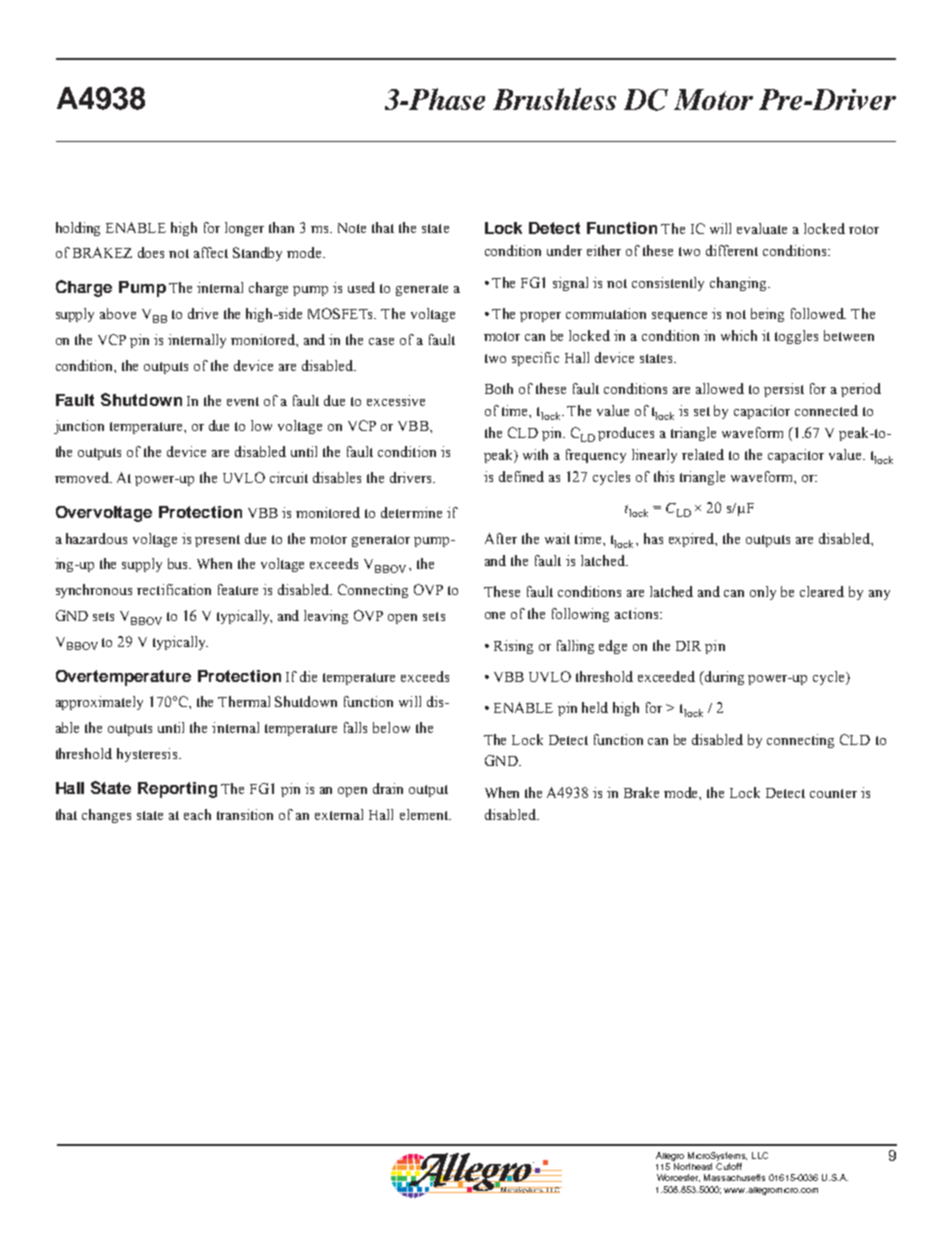 The height and width of the screenshot is (1233, 952). Describe the element at coordinates (762, 228) in the screenshot. I see `evaluate` at that location.
